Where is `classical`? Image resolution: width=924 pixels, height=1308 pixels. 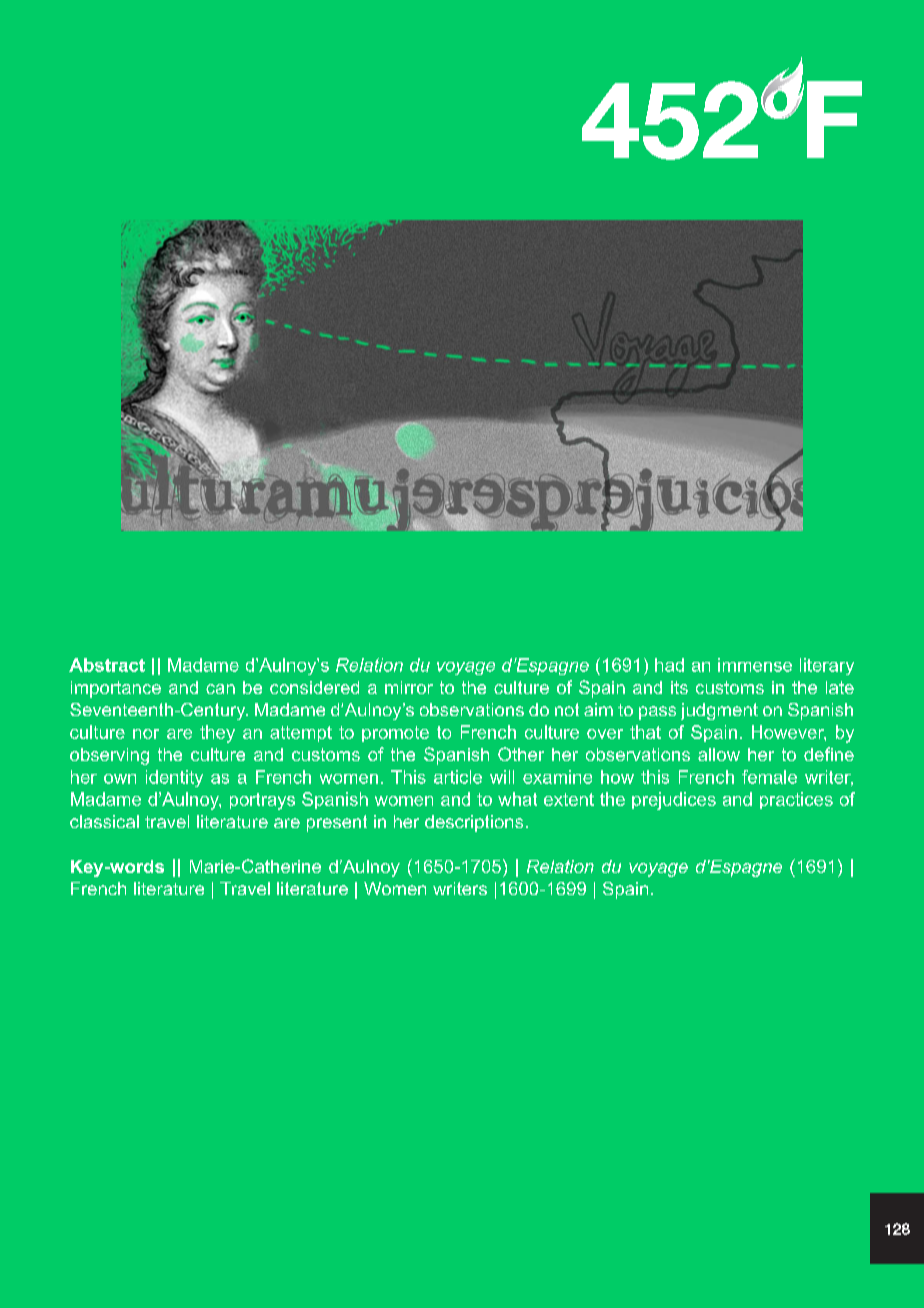 classical is located at coordinates (104, 821).
